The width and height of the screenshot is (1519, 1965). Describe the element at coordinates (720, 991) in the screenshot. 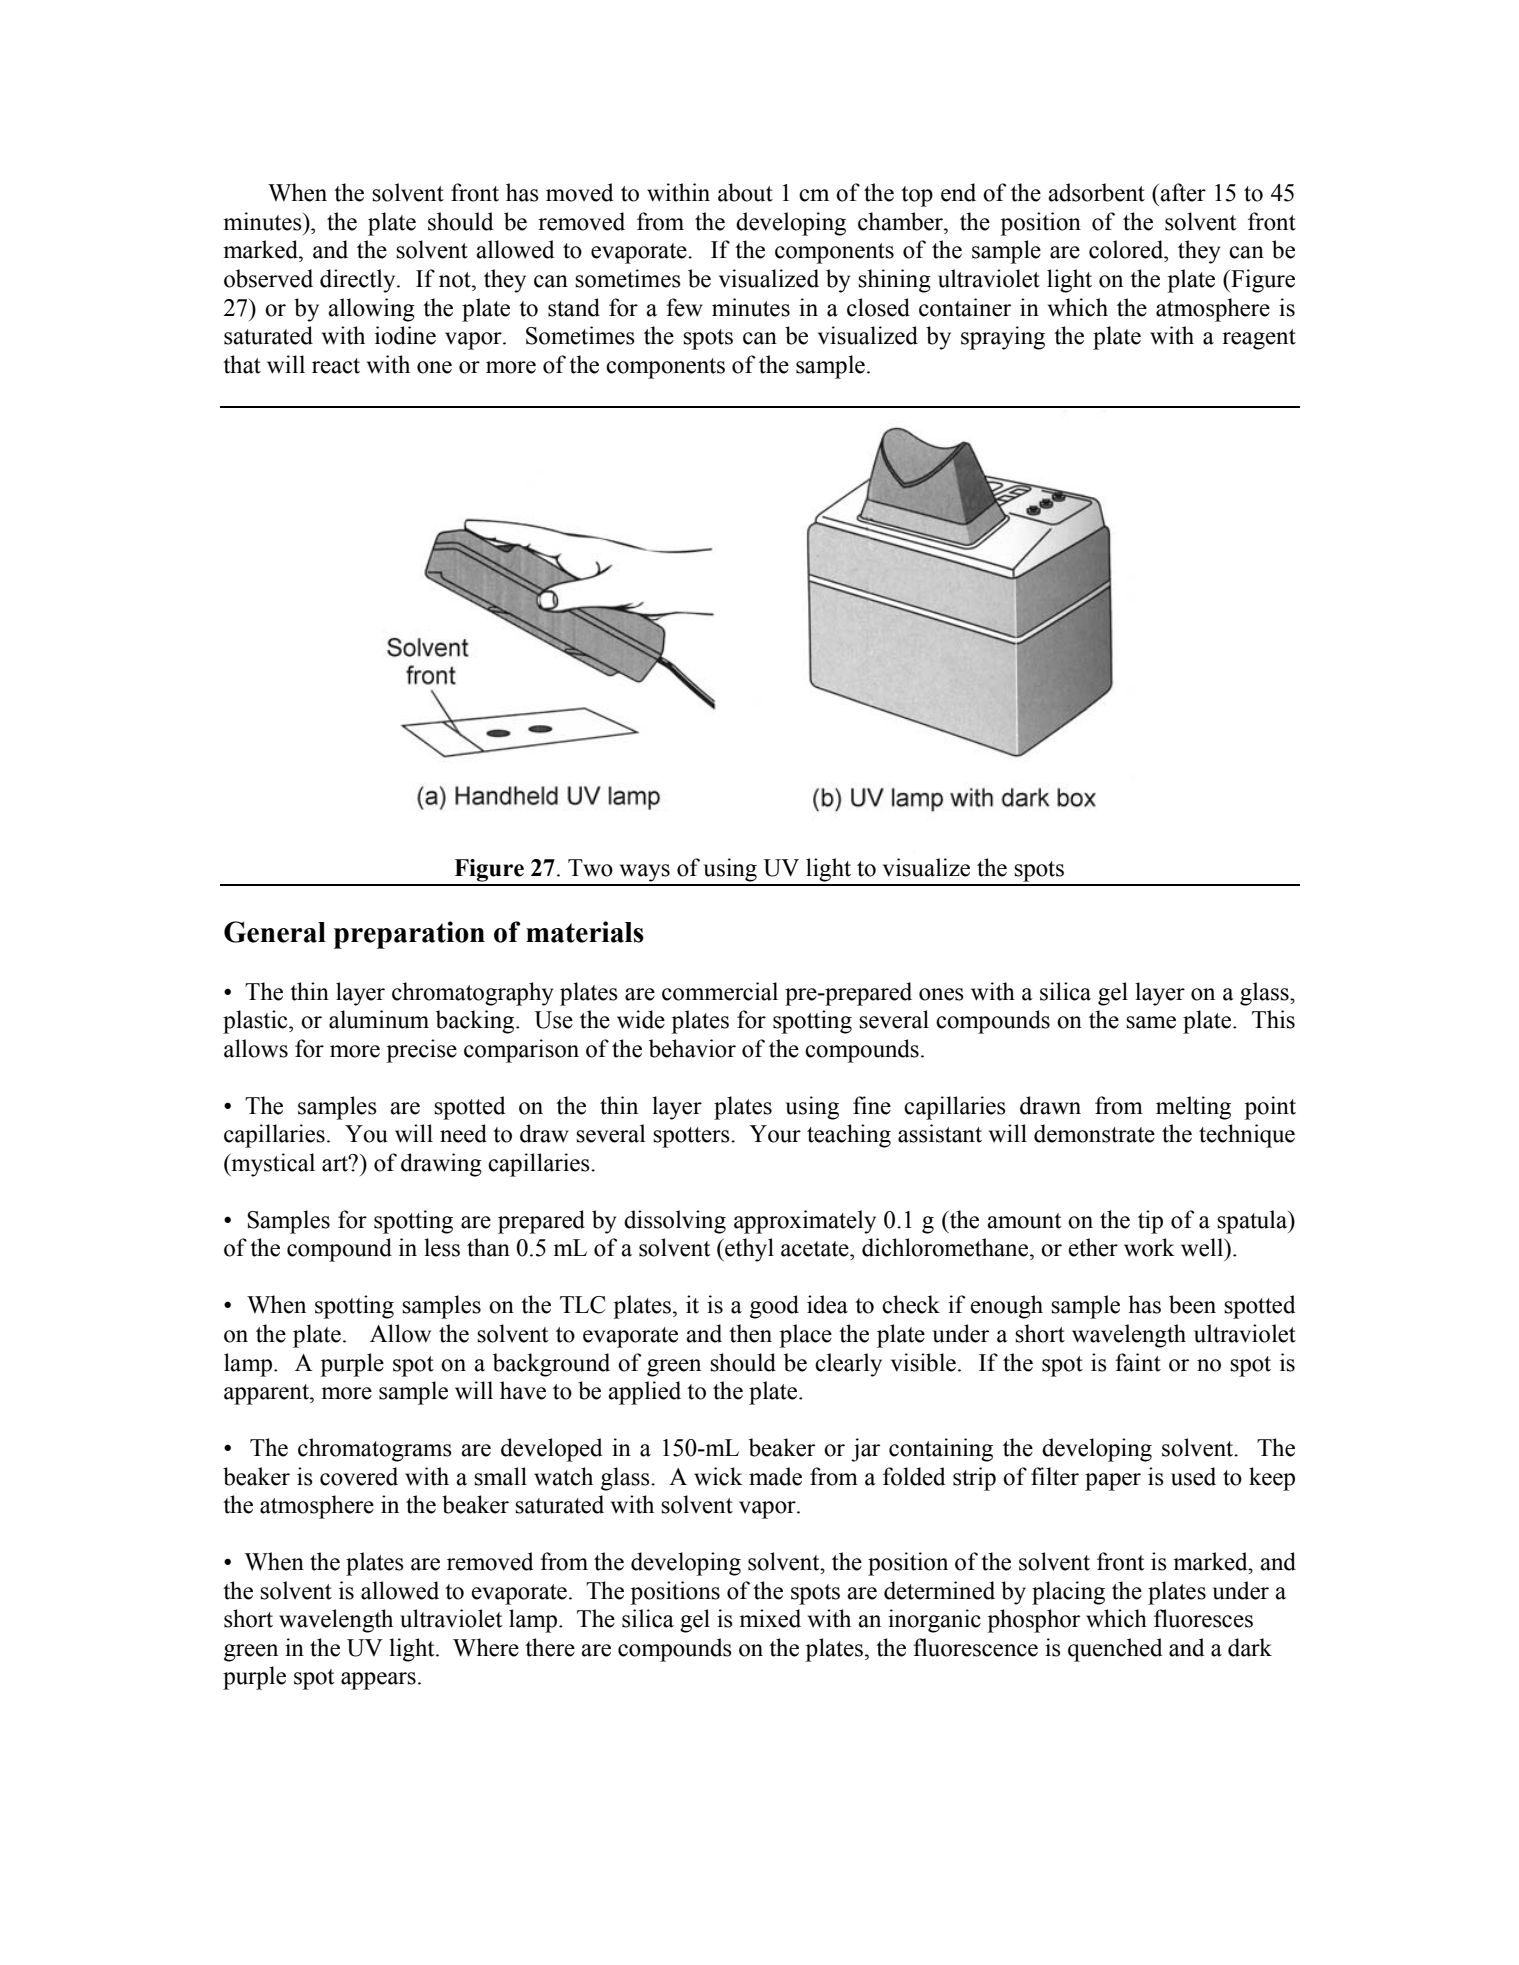

I see `commercial` at that location.
